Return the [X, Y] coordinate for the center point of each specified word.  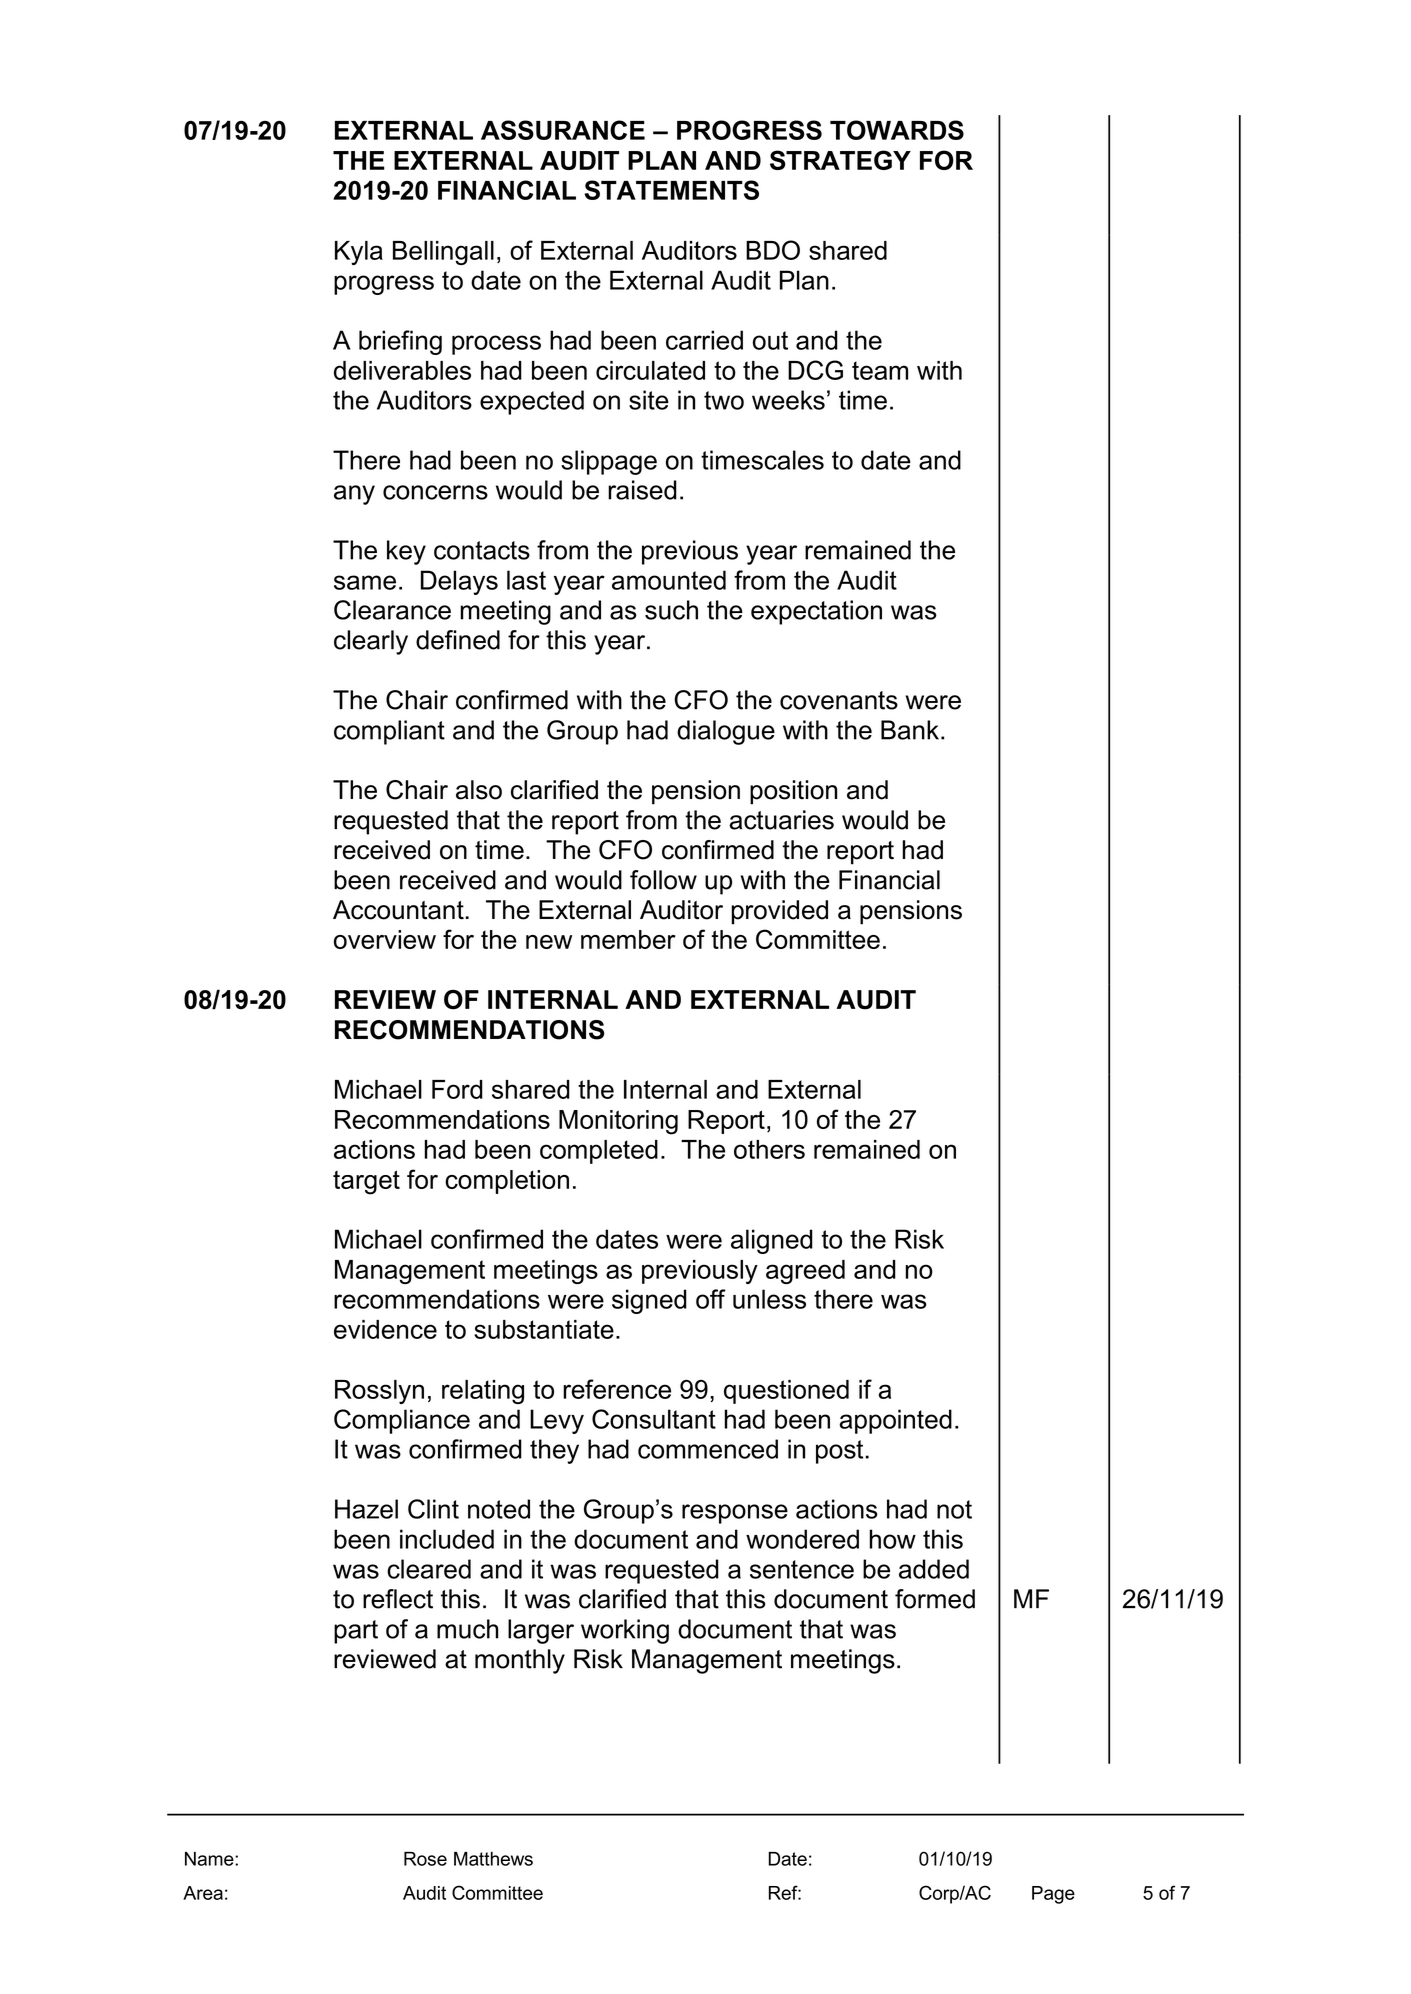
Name [210, 1859]
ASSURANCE [563, 130]
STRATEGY [840, 160]
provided [779, 912]
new [549, 942]
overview [385, 939]
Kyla [359, 253]
